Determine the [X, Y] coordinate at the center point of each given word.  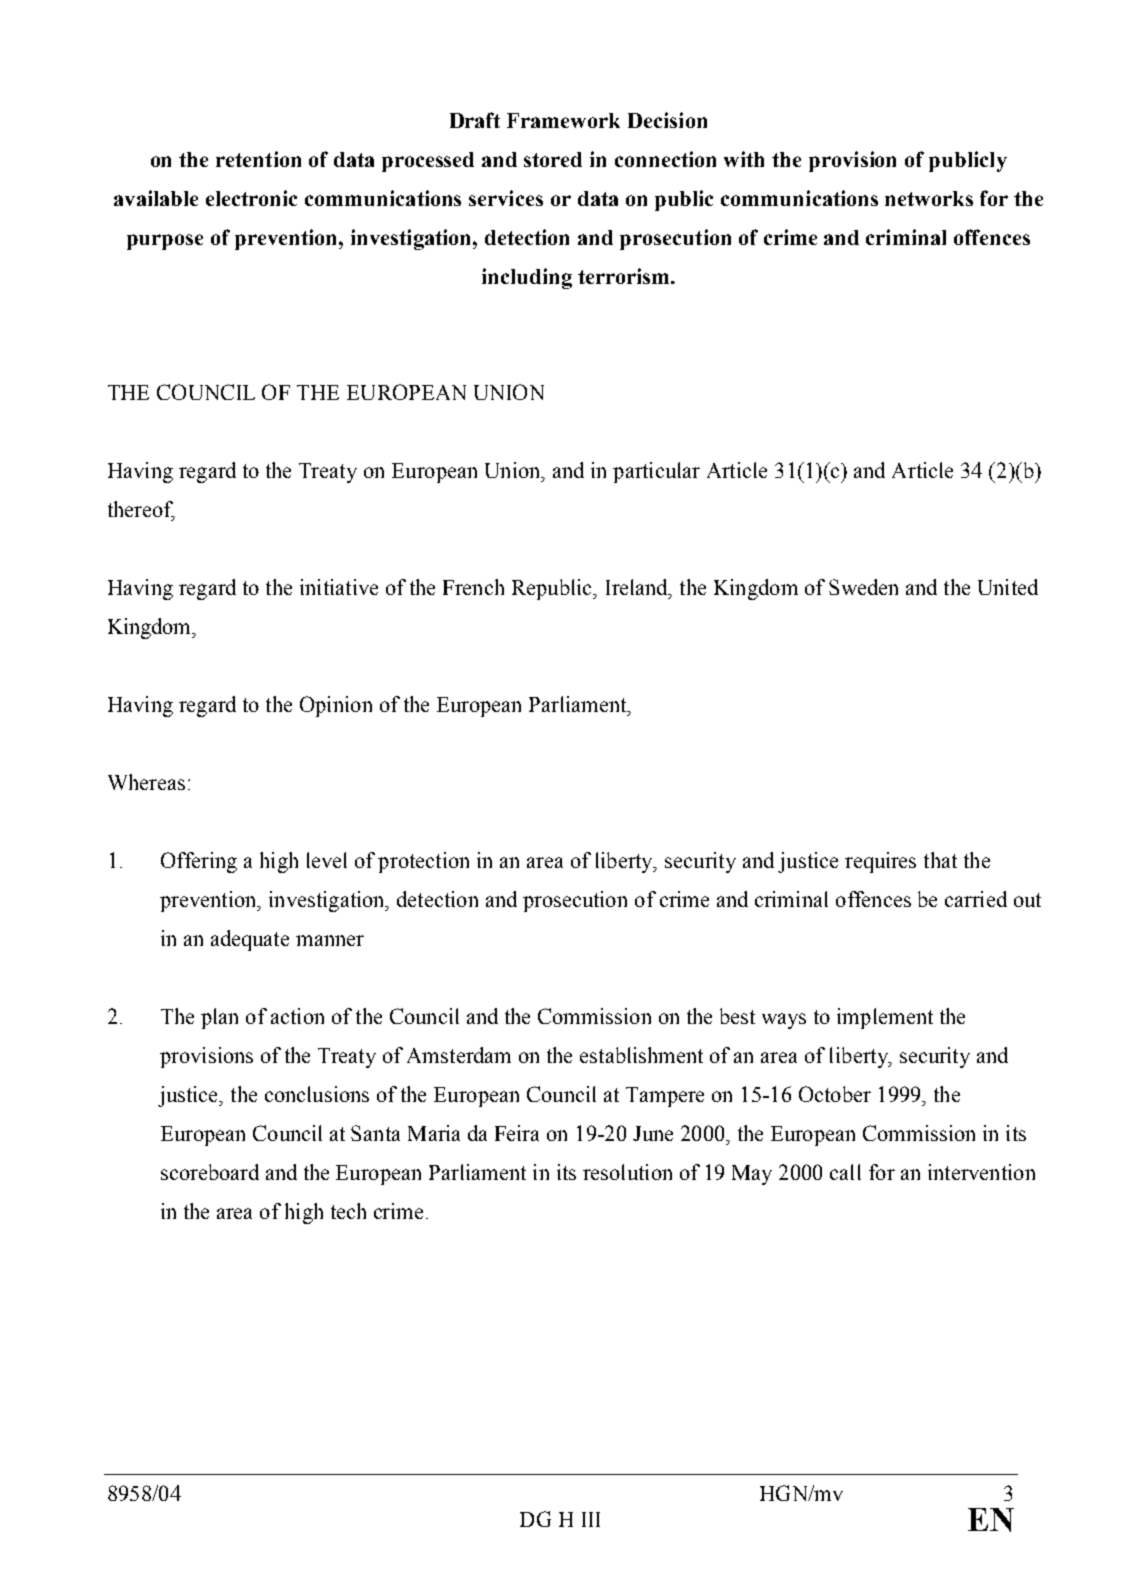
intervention [981, 1172]
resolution [627, 1172]
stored [553, 159]
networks [929, 198]
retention [258, 159]
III [591, 1519]
